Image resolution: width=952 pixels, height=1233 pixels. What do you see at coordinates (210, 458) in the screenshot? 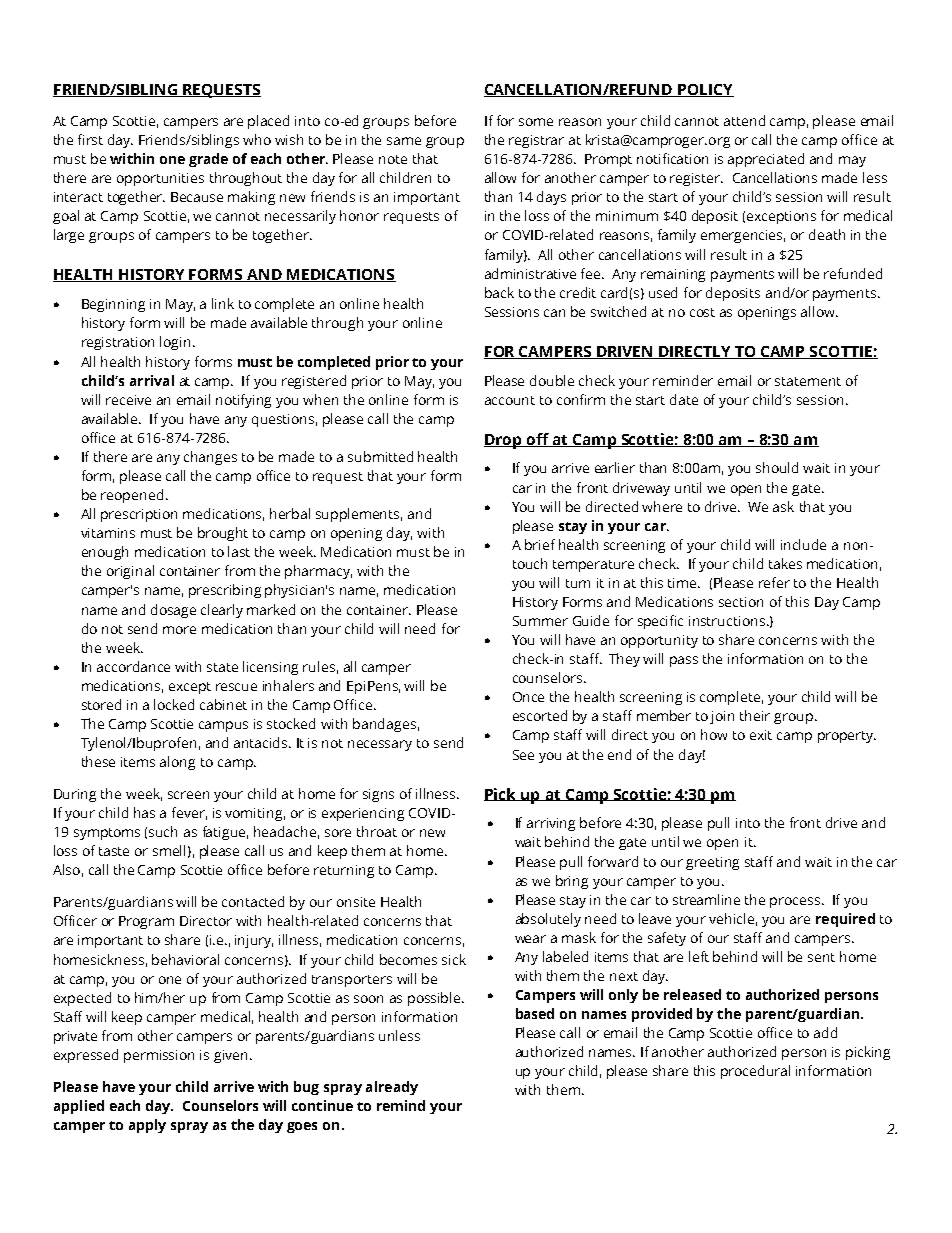
I see `changes` at bounding box center [210, 458].
